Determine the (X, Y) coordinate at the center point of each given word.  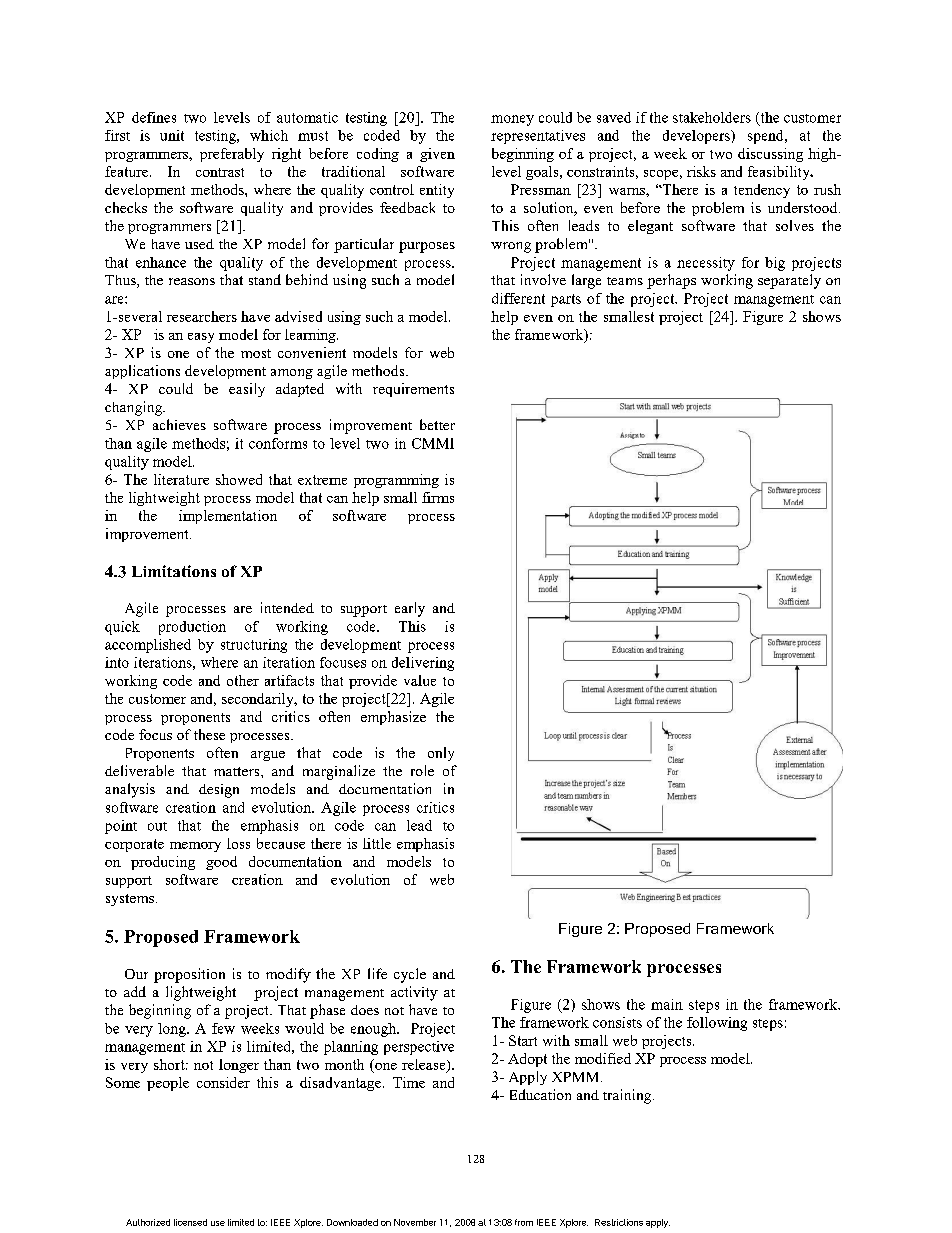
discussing (770, 155)
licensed (190, 1222)
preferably (232, 155)
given (437, 155)
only (441, 754)
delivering (423, 664)
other (243, 680)
